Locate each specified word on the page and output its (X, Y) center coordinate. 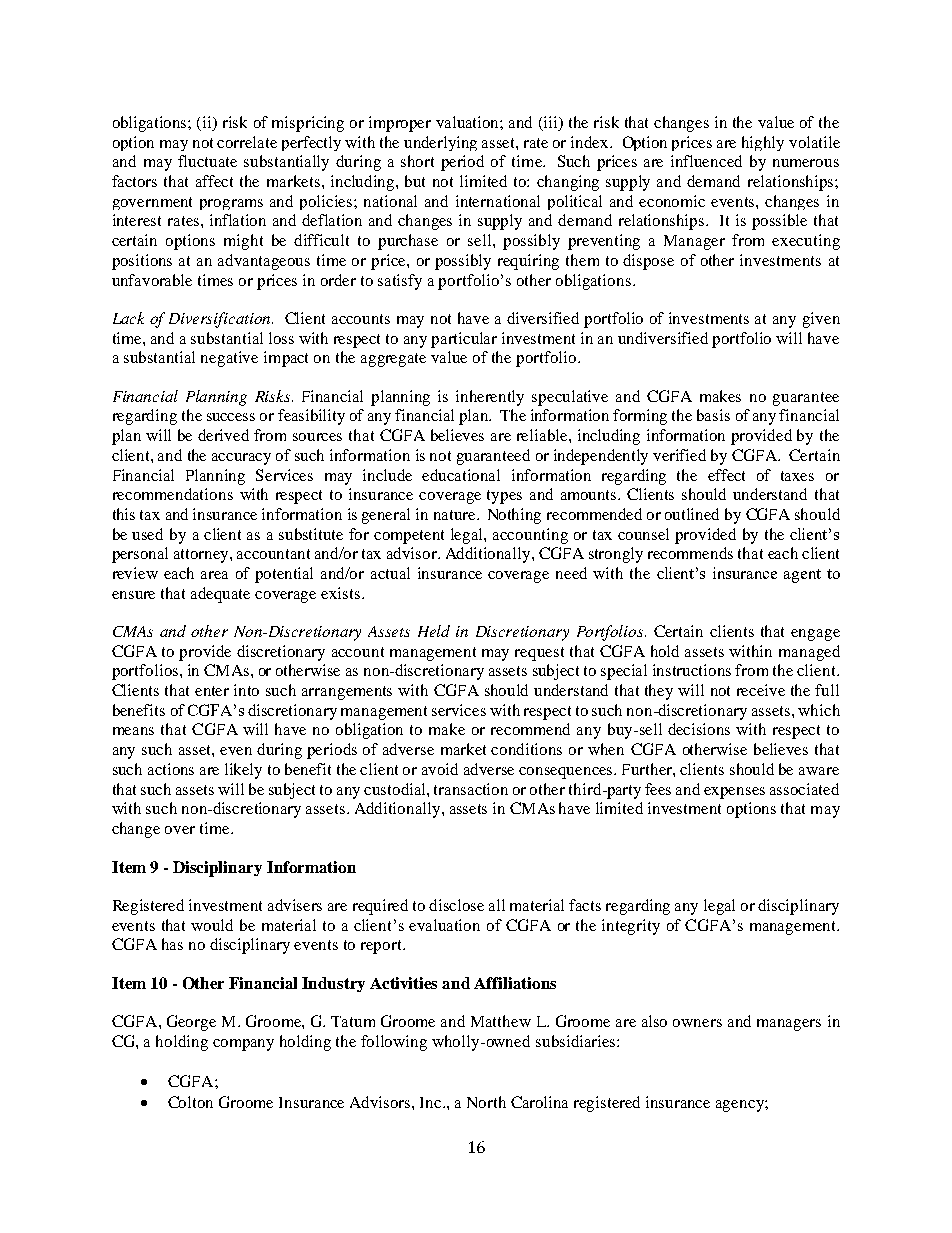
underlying (440, 143)
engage (815, 635)
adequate (220, 595)
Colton (190, 1102)
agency (741, 1106)
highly (763, 143)
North (486, 1102)
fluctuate (207, 161)
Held (434, 631)
